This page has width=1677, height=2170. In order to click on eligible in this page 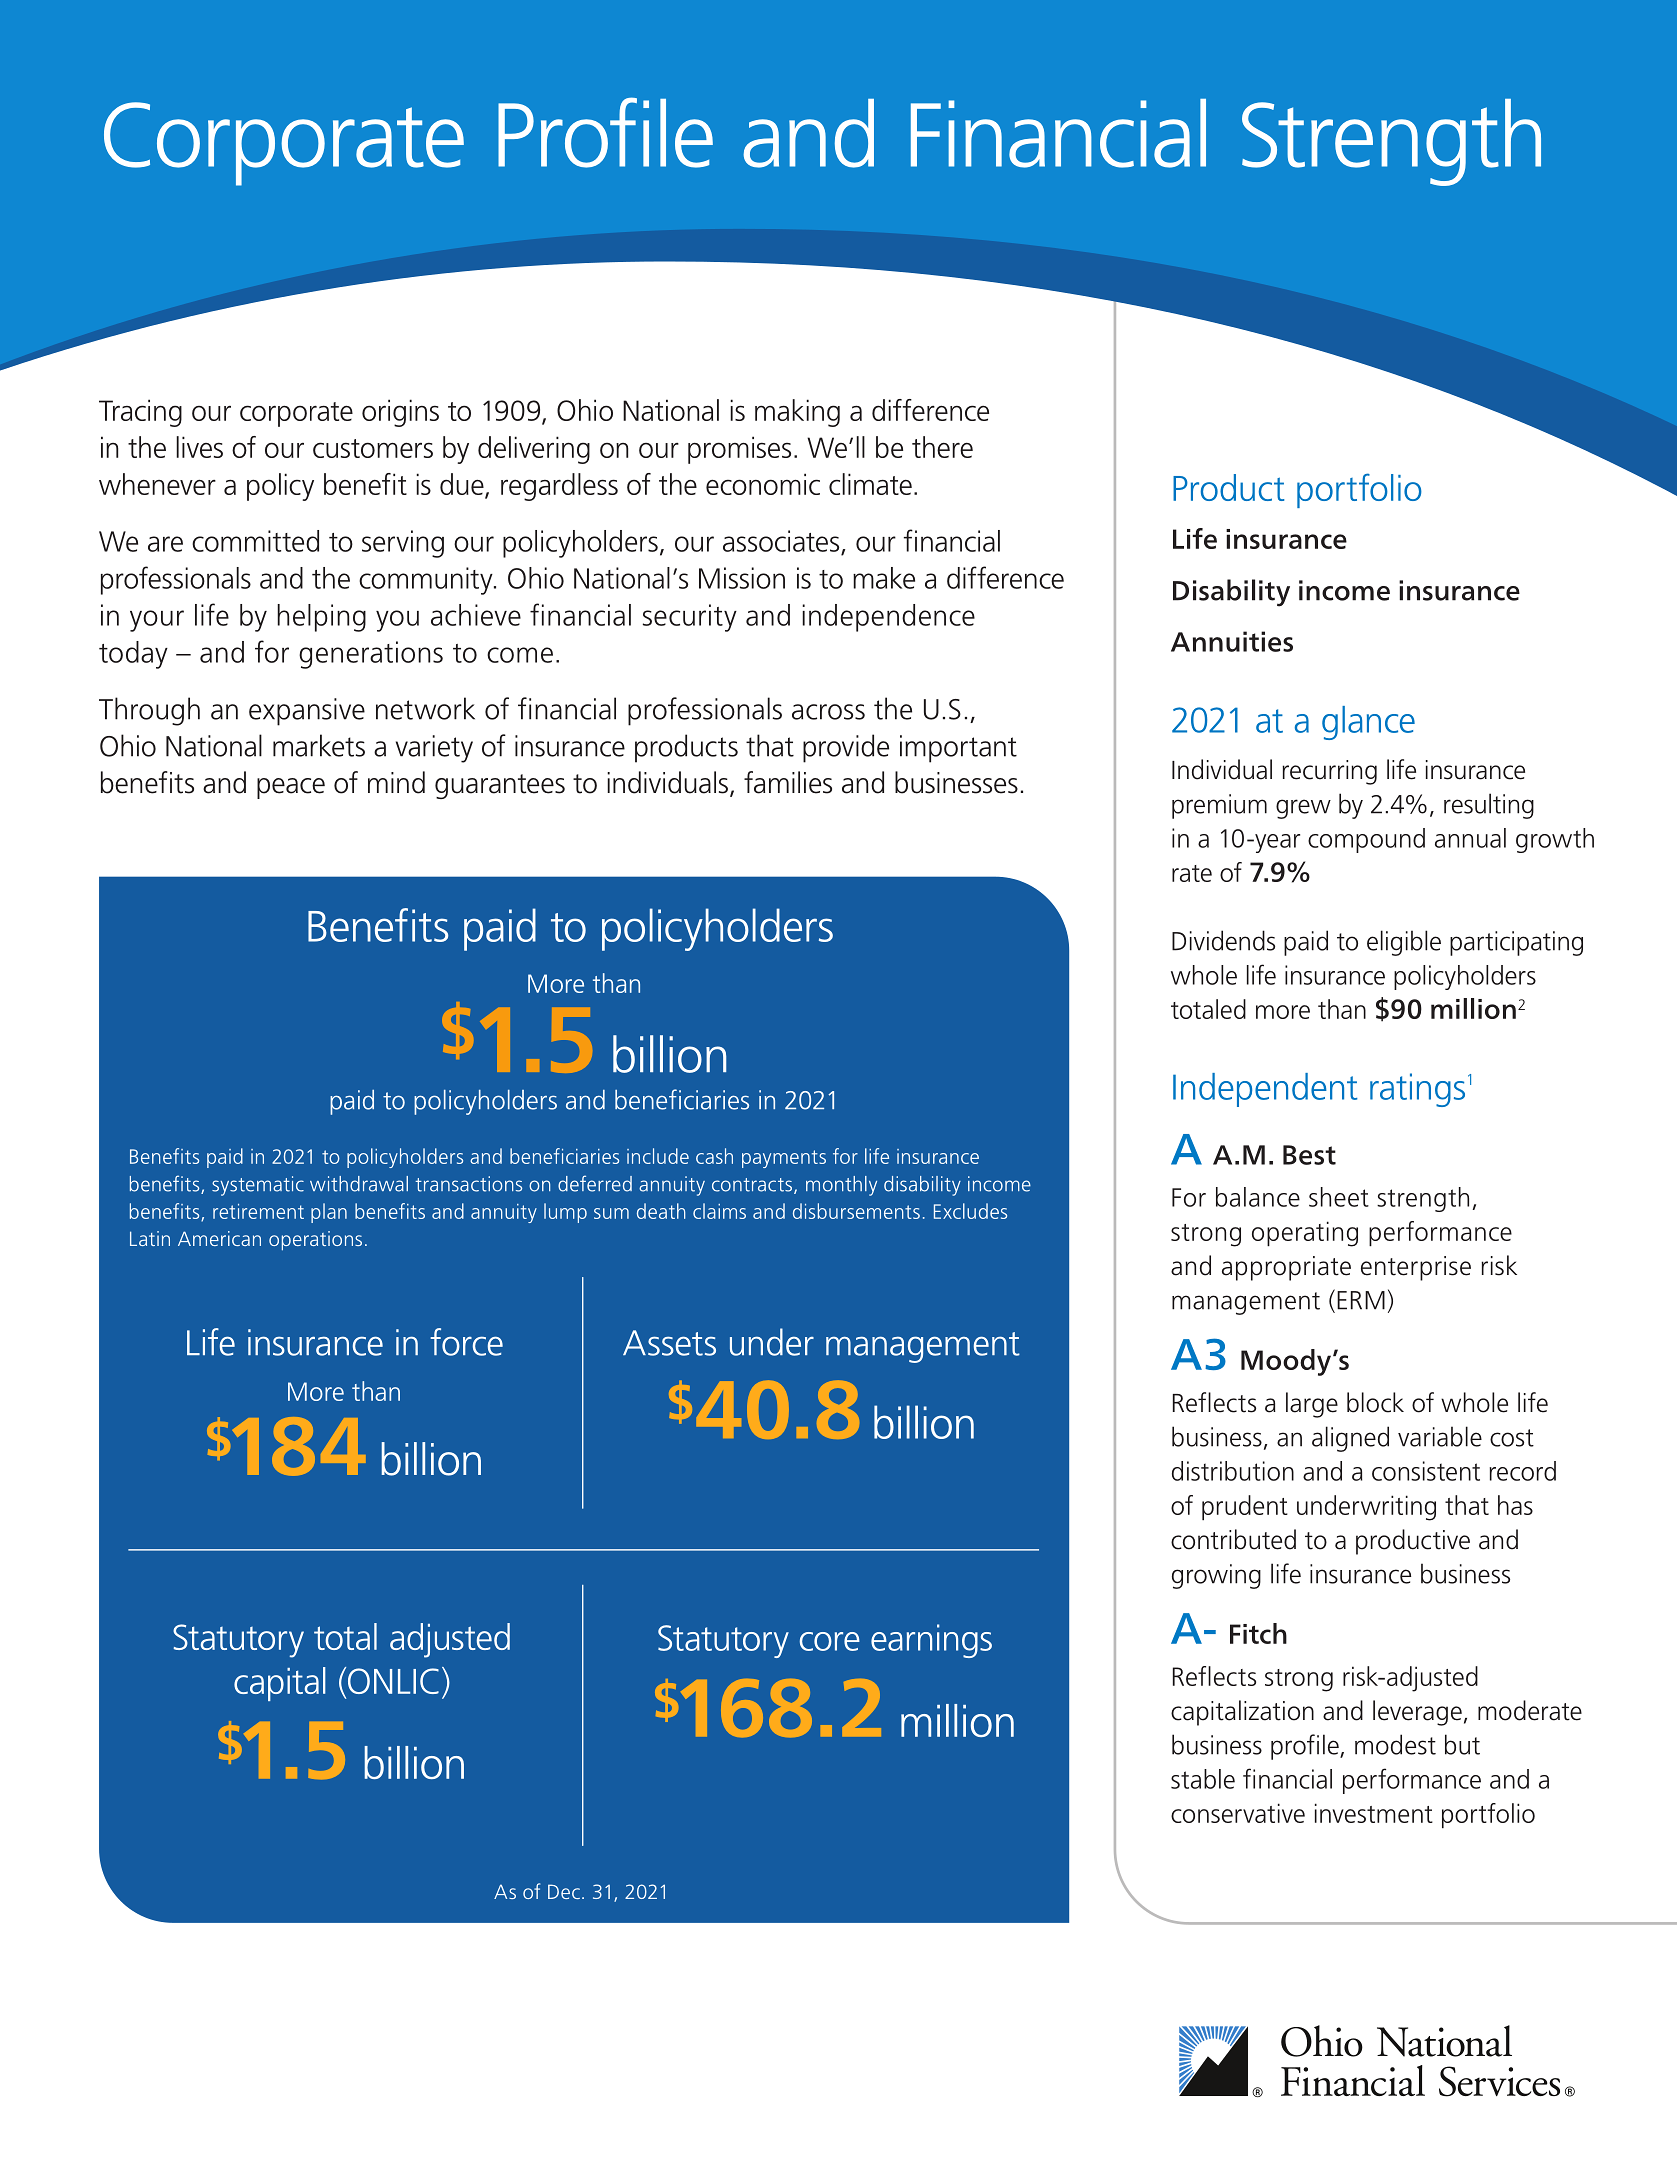, I will do `click(1404, 943)`.
